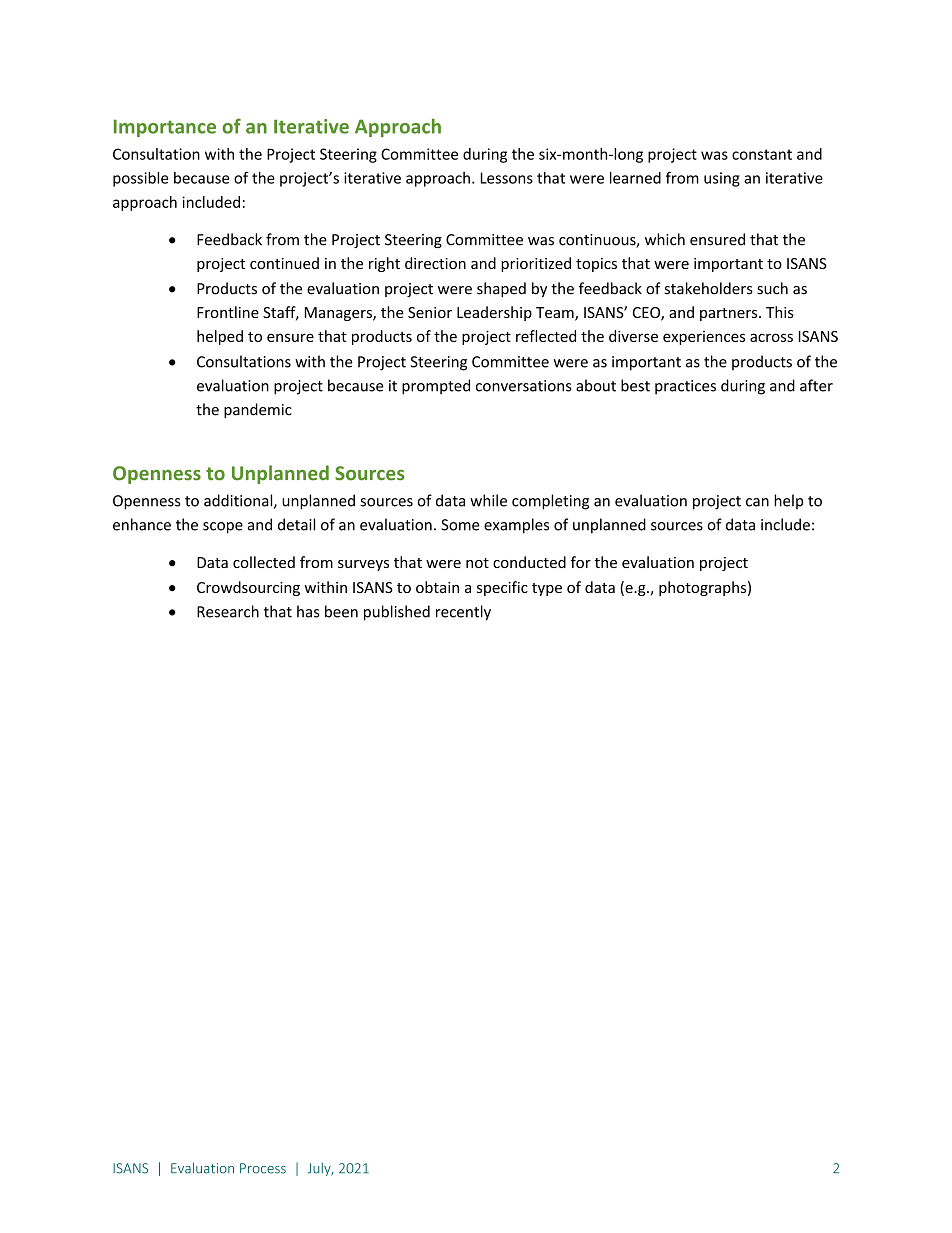 The width and height of the screenshot is (952, 1233). What do you see at coordinates (263, 1168) in the screenshot?
I see `Process` at bounding box center [263, 1168].
